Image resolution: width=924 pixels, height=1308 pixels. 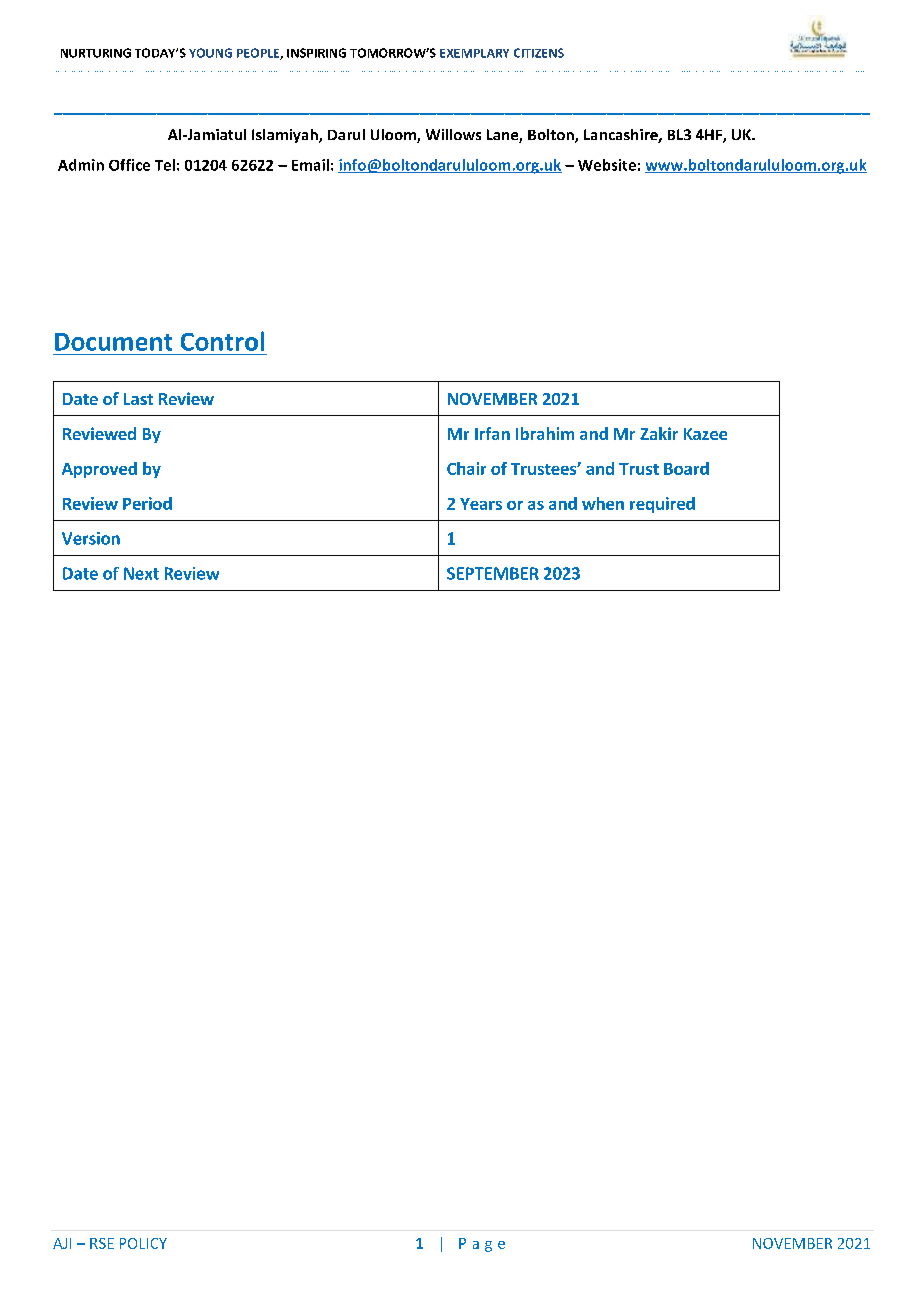 I want to click on POLICY, so click(x=143, y=1243).
